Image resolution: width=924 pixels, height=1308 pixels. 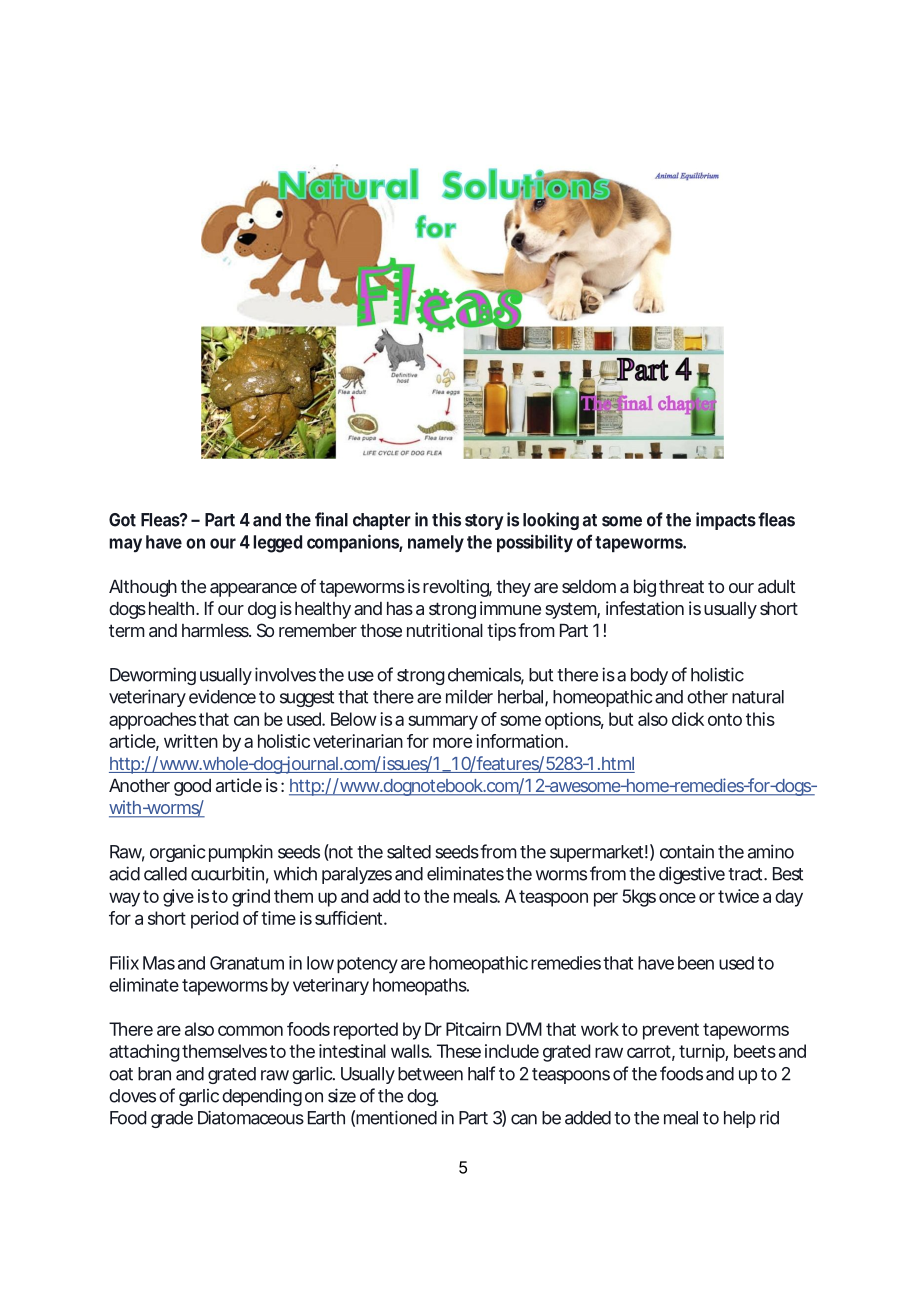 What do you see at coordinates (214, 920) in the page?
I see `period` at bounding box center [214, 920].
